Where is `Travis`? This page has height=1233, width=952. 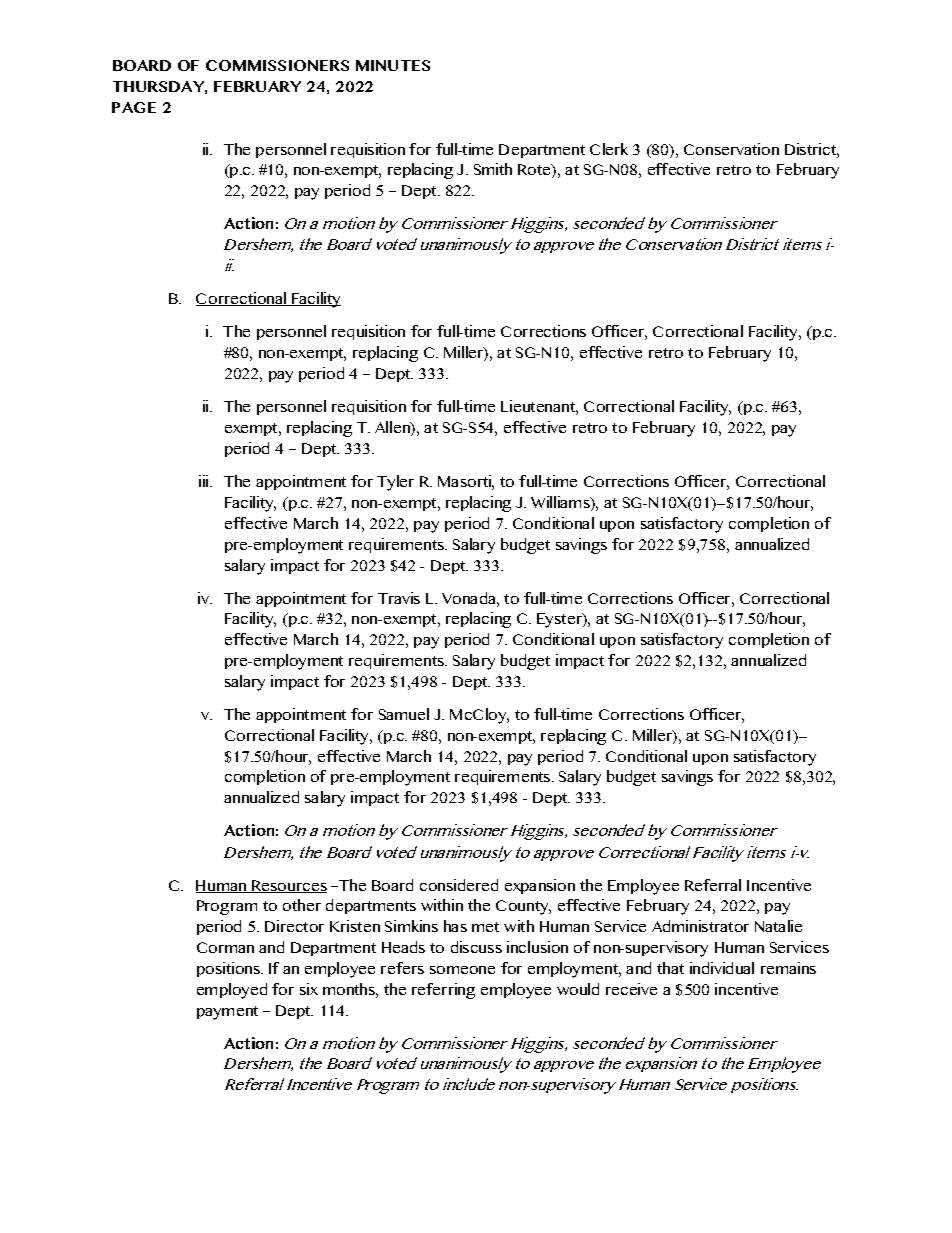 Travis is located at coordinates (399, 598).
